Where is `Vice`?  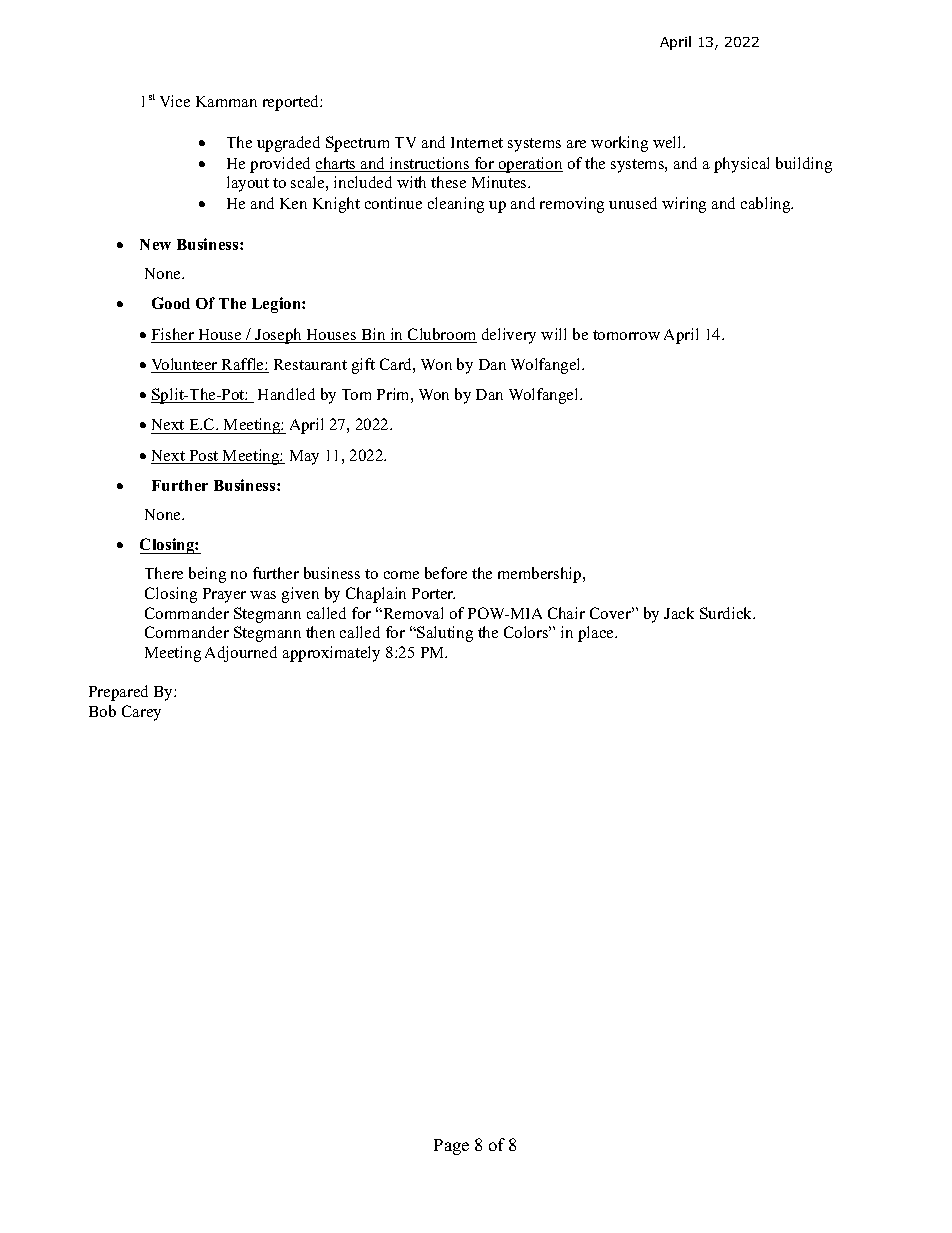 Vice is located at coordinates (175, 101).
